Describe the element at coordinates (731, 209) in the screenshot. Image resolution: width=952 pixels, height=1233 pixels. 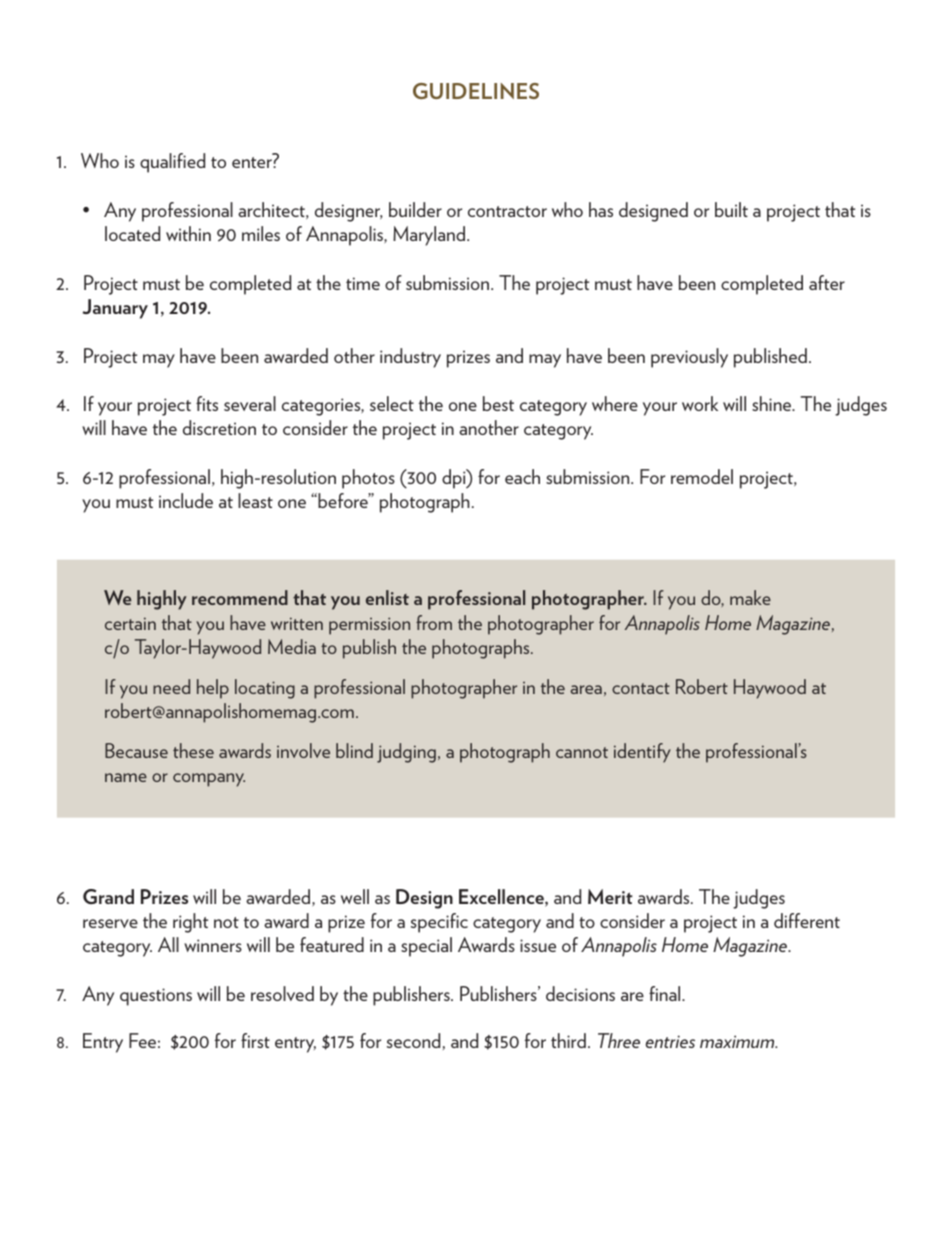
I see `built` at that location.
